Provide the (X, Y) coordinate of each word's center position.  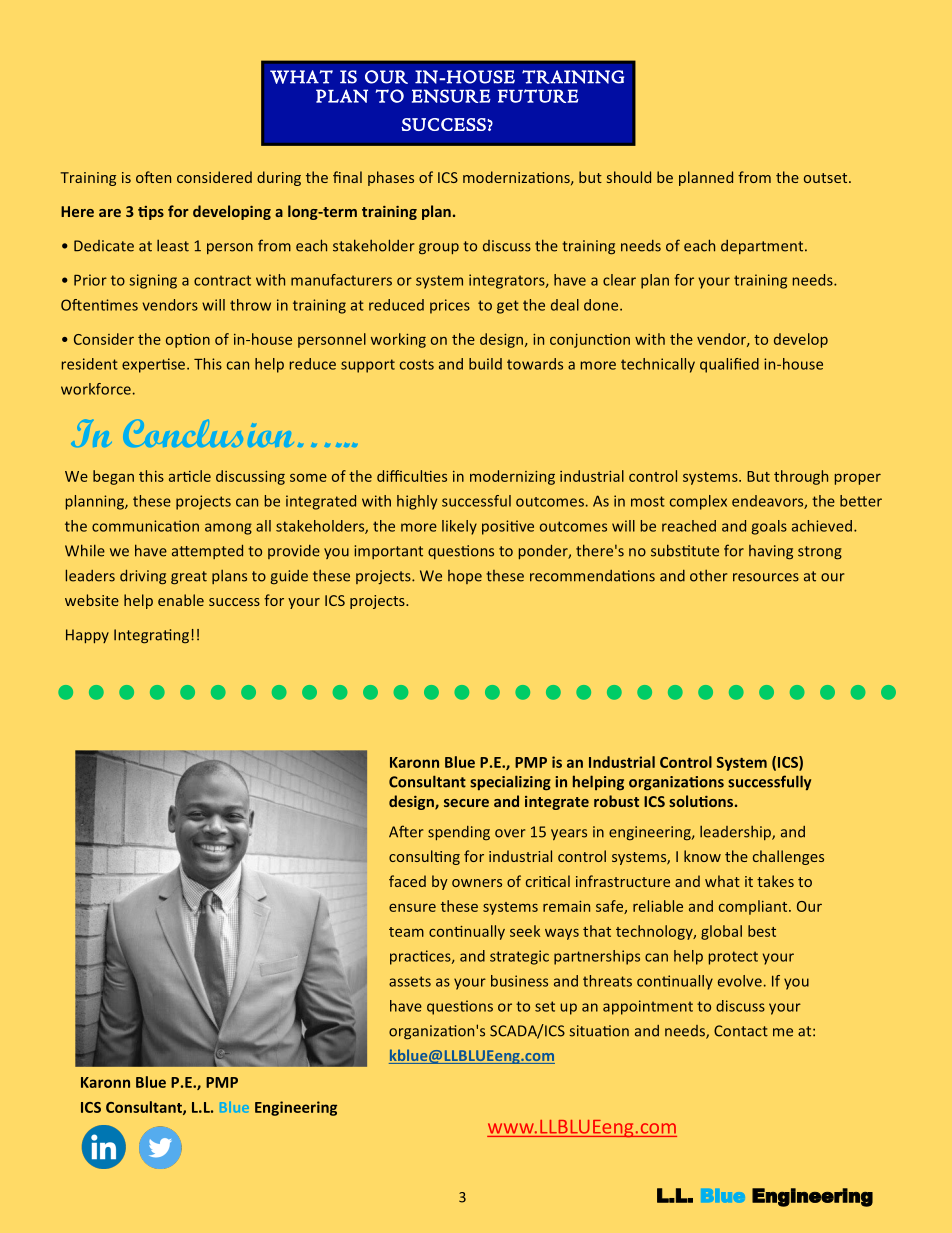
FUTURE (538, 96)
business (519, 981)
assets (410, 981)
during (279, 178)
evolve (740, 981)
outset (827, 178)
